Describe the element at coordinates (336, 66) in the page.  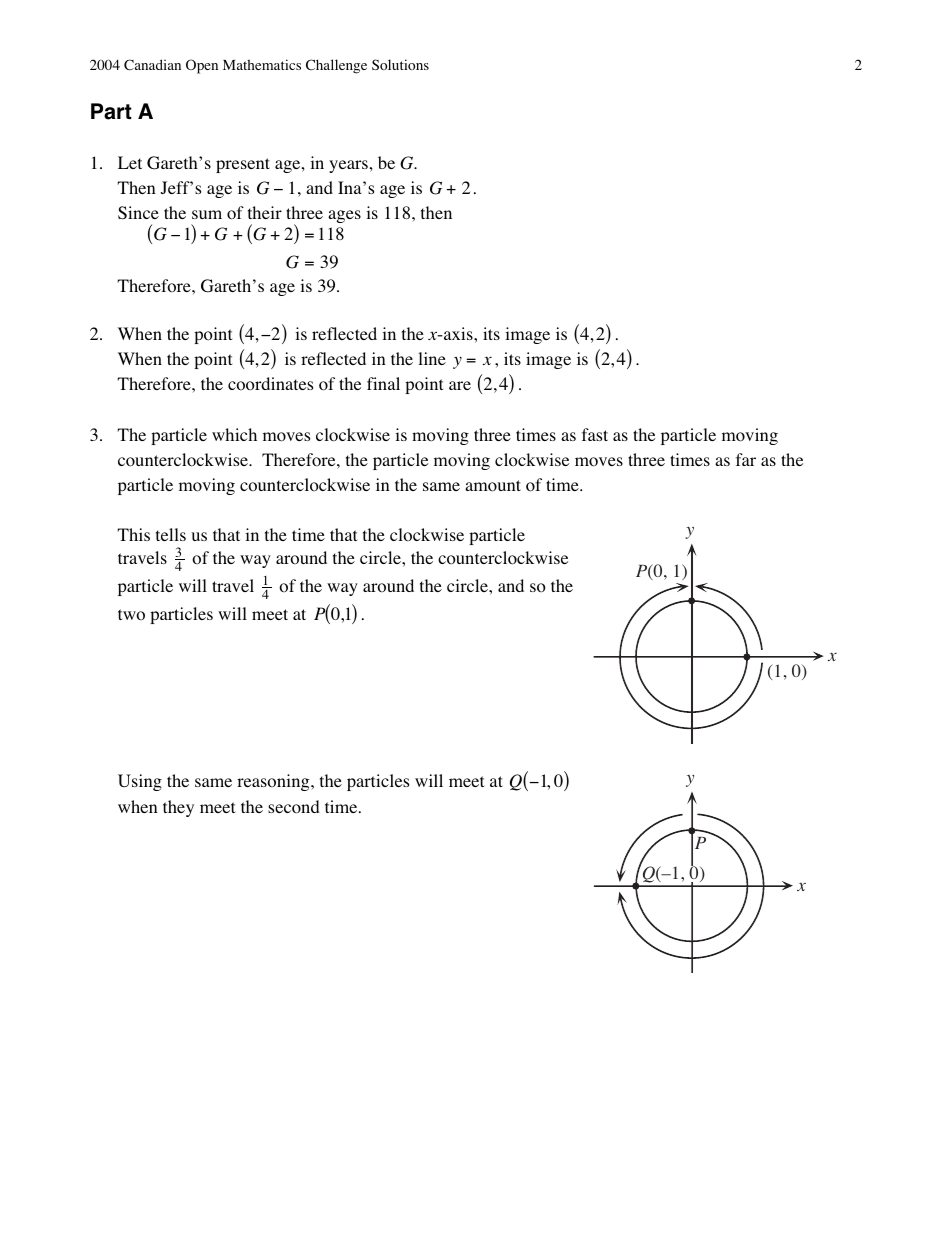
I see `Challenge` at that location.
